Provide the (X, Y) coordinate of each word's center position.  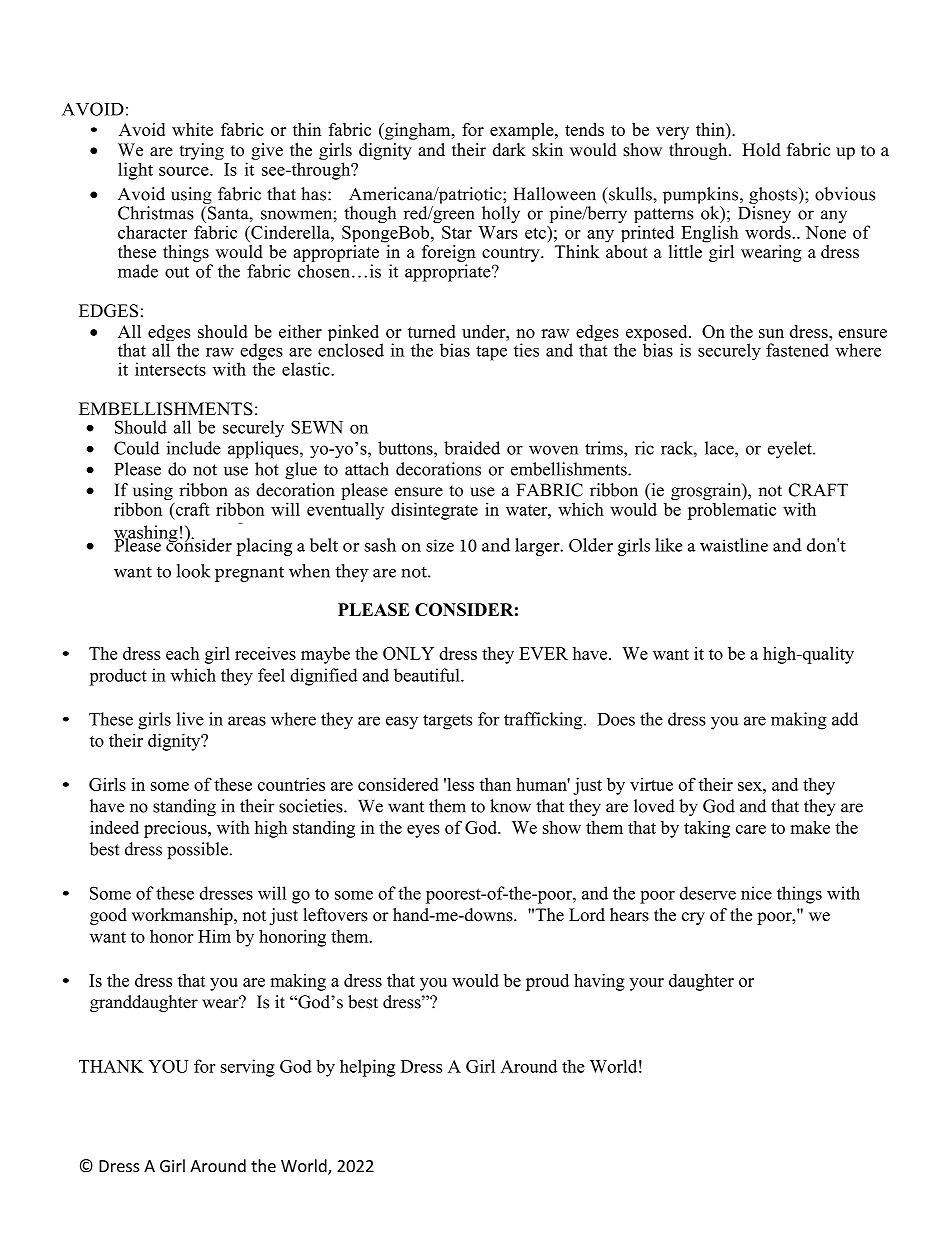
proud (547, 982)
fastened (797, 350)
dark (509, 150)
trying (202, 151)
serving (247, 1068)
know (510, 806)
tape (491, 353)
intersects (170, 369)
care (751, 829)
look (193, 571)
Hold (761, 150)
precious (176, 829)
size (440, 545)
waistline (734, 545)
